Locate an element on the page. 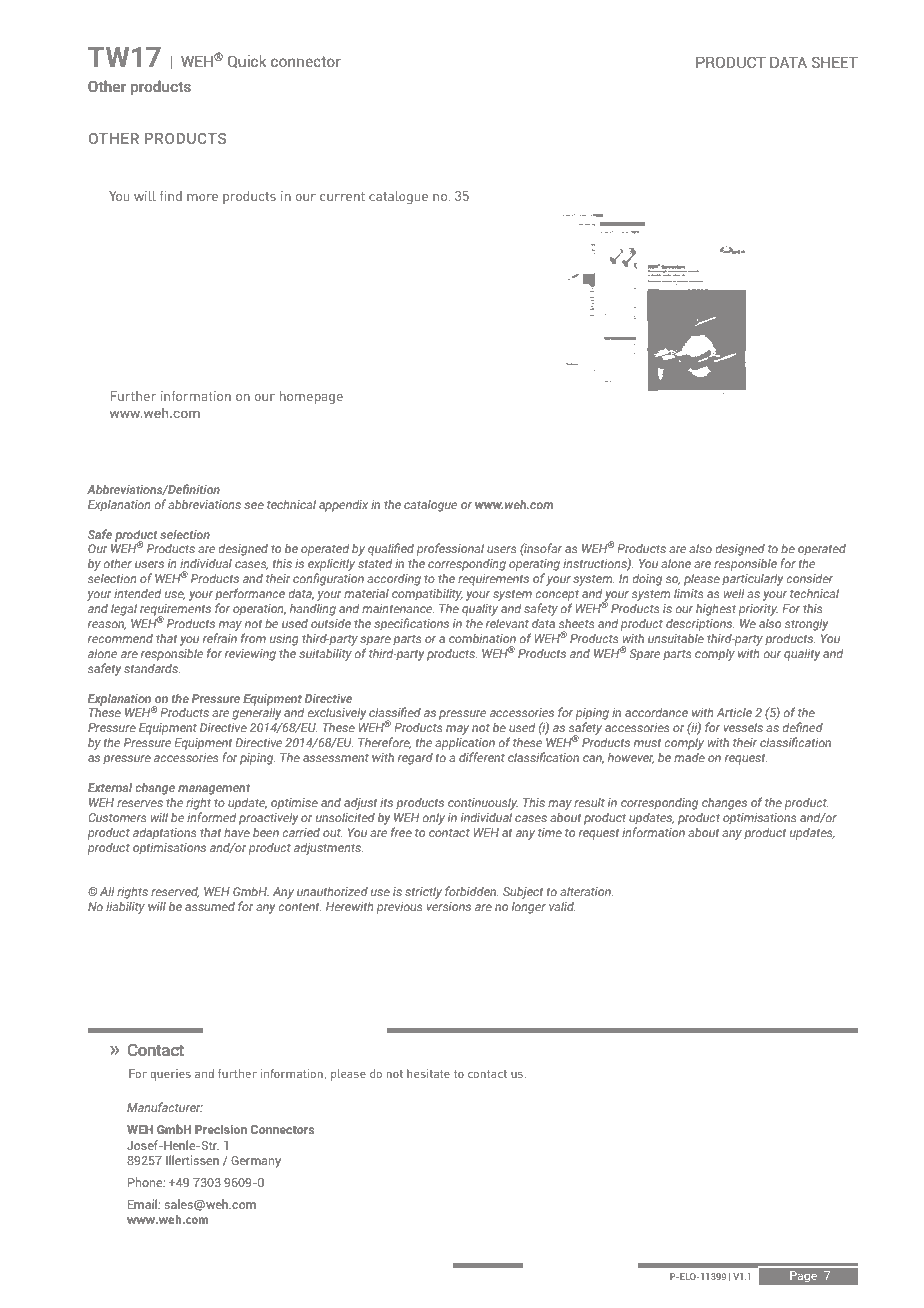  hesitate is located at coordinates (428, 1073).
